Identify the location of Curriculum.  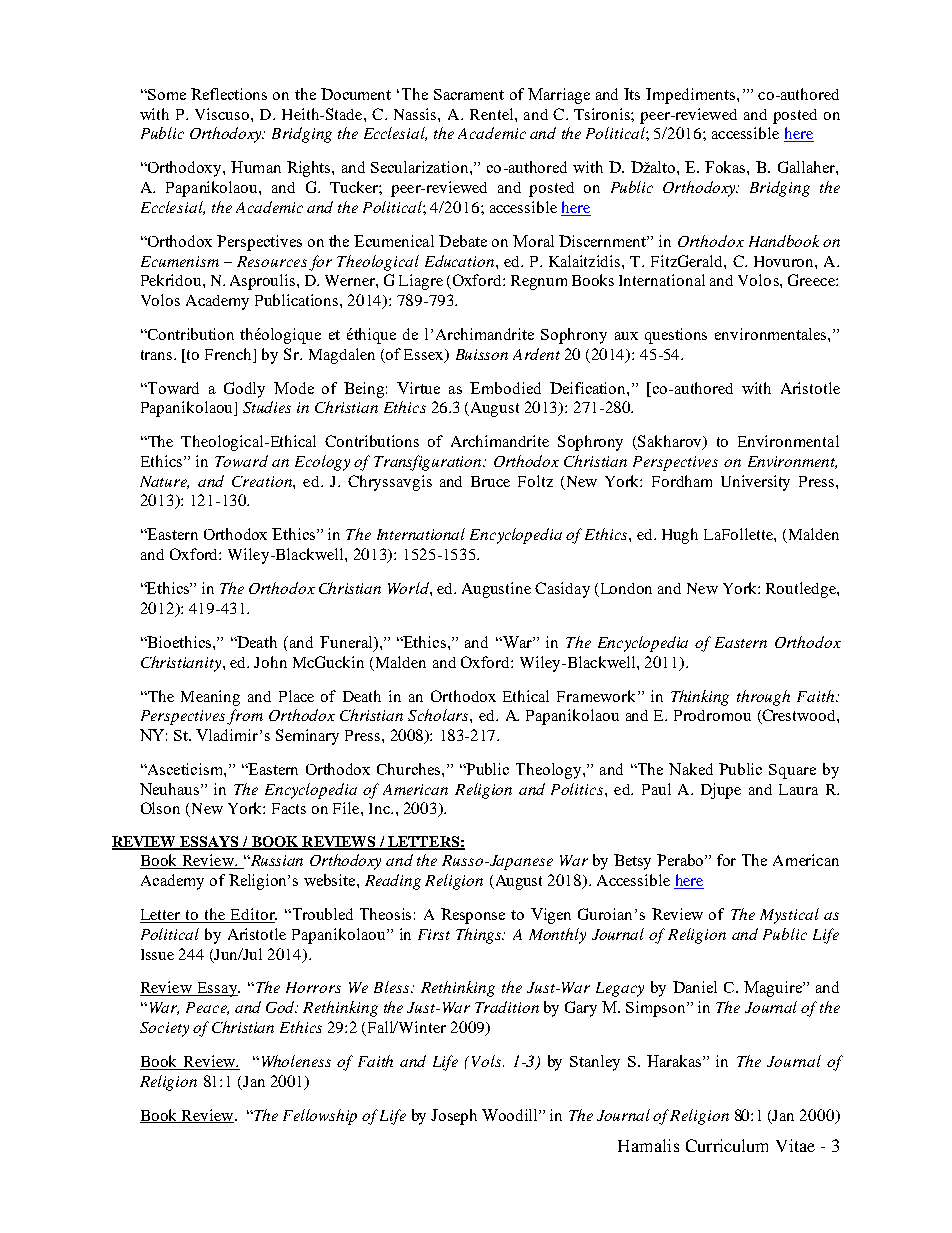
(727, 1145).
